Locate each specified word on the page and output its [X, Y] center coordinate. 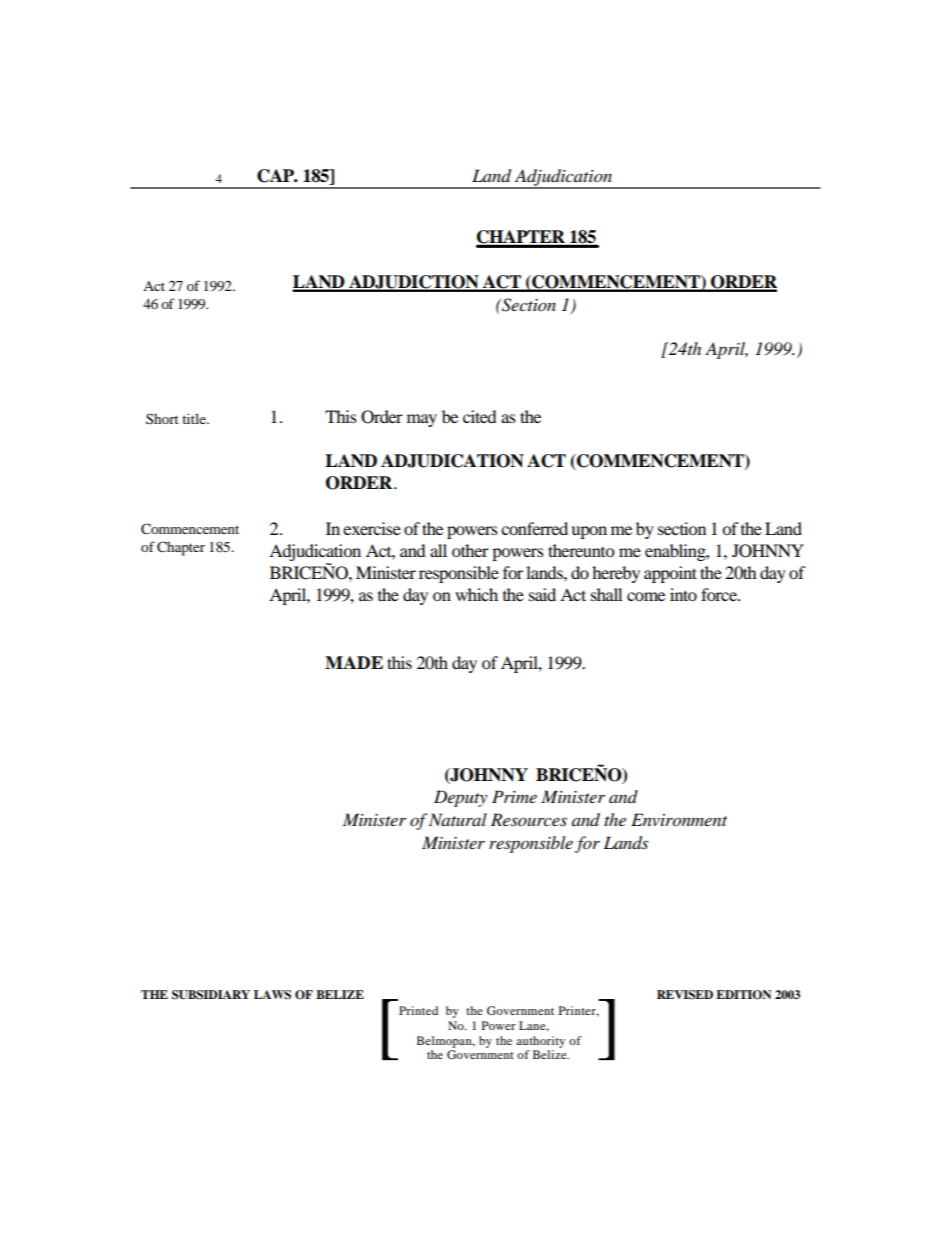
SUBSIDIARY [211, 995]
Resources [529, 819]
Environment [679, 820]
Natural [458, 819]
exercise [372, 528]
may [422, 420]
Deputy [460, 798]
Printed [418, 1010]
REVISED [685, 995]
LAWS [272, 995]
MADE [354, 662]
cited [480, 416]
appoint [670, 574]
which [476, 594]
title [195, 418]
